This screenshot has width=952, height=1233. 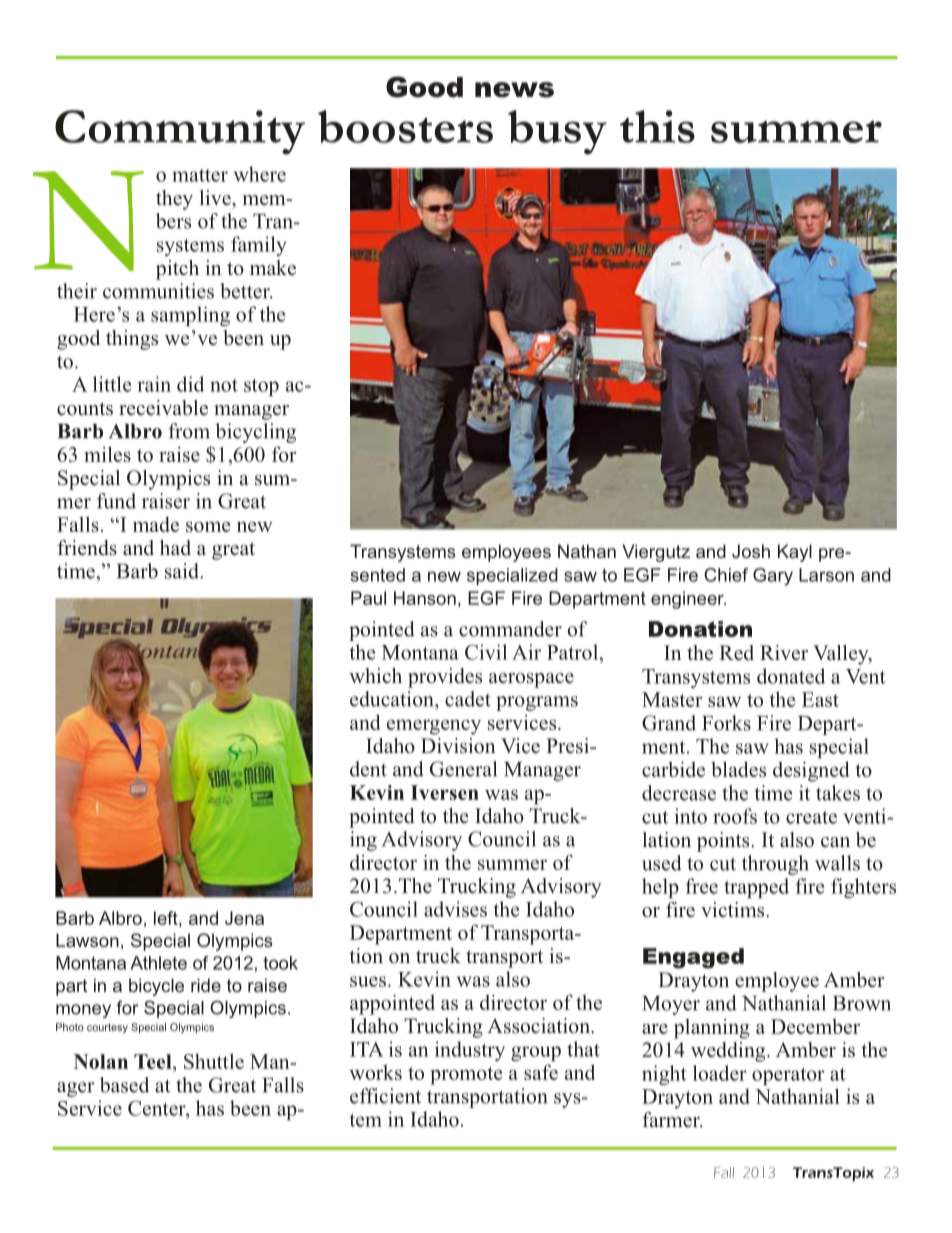 What do you see at coordinates (214, 1061) in the screenshot?
I see `Shuttle` at bounding box center [214, 1061].
